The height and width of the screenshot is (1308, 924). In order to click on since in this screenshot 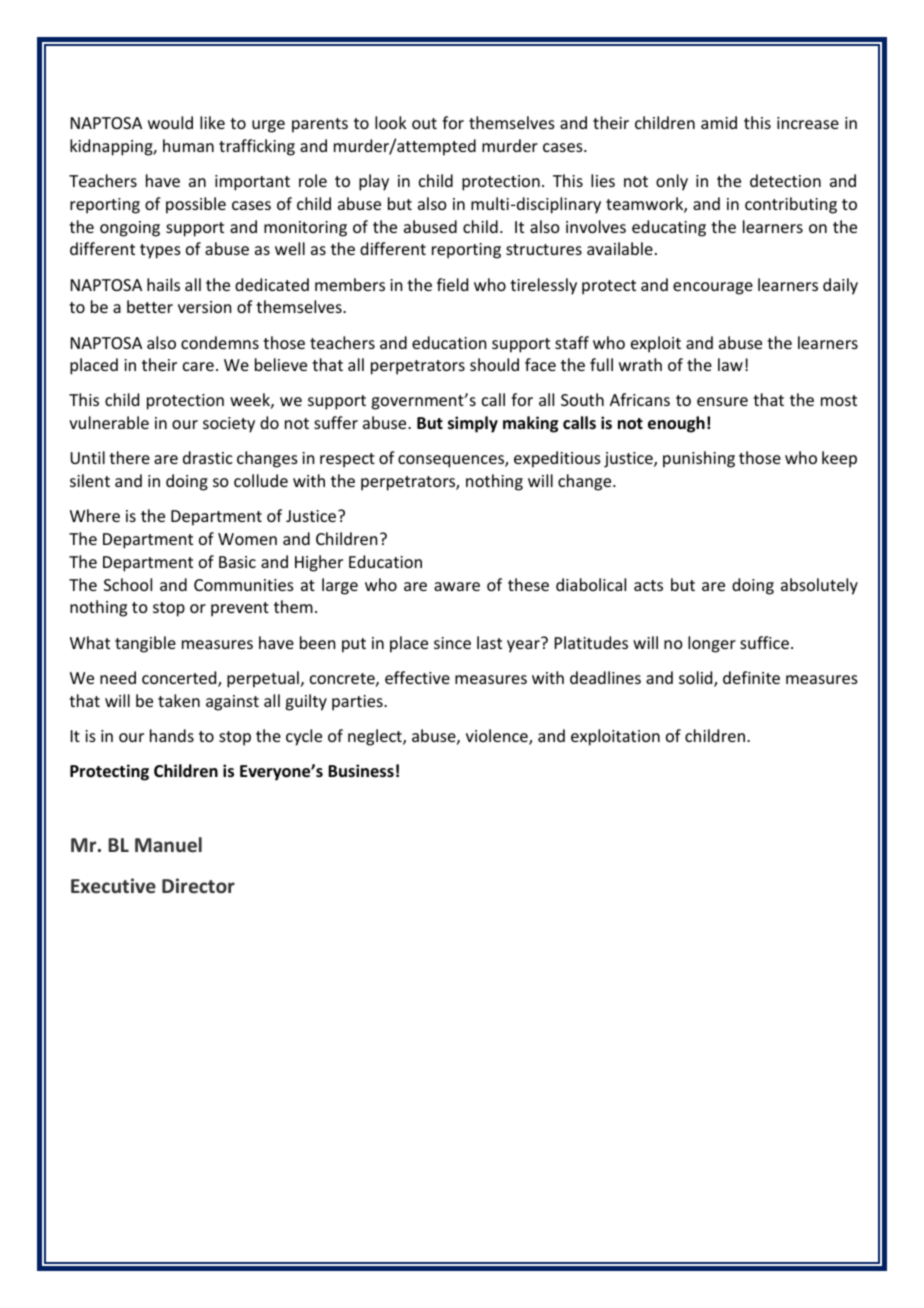, I will do `click(452, 643)`.
